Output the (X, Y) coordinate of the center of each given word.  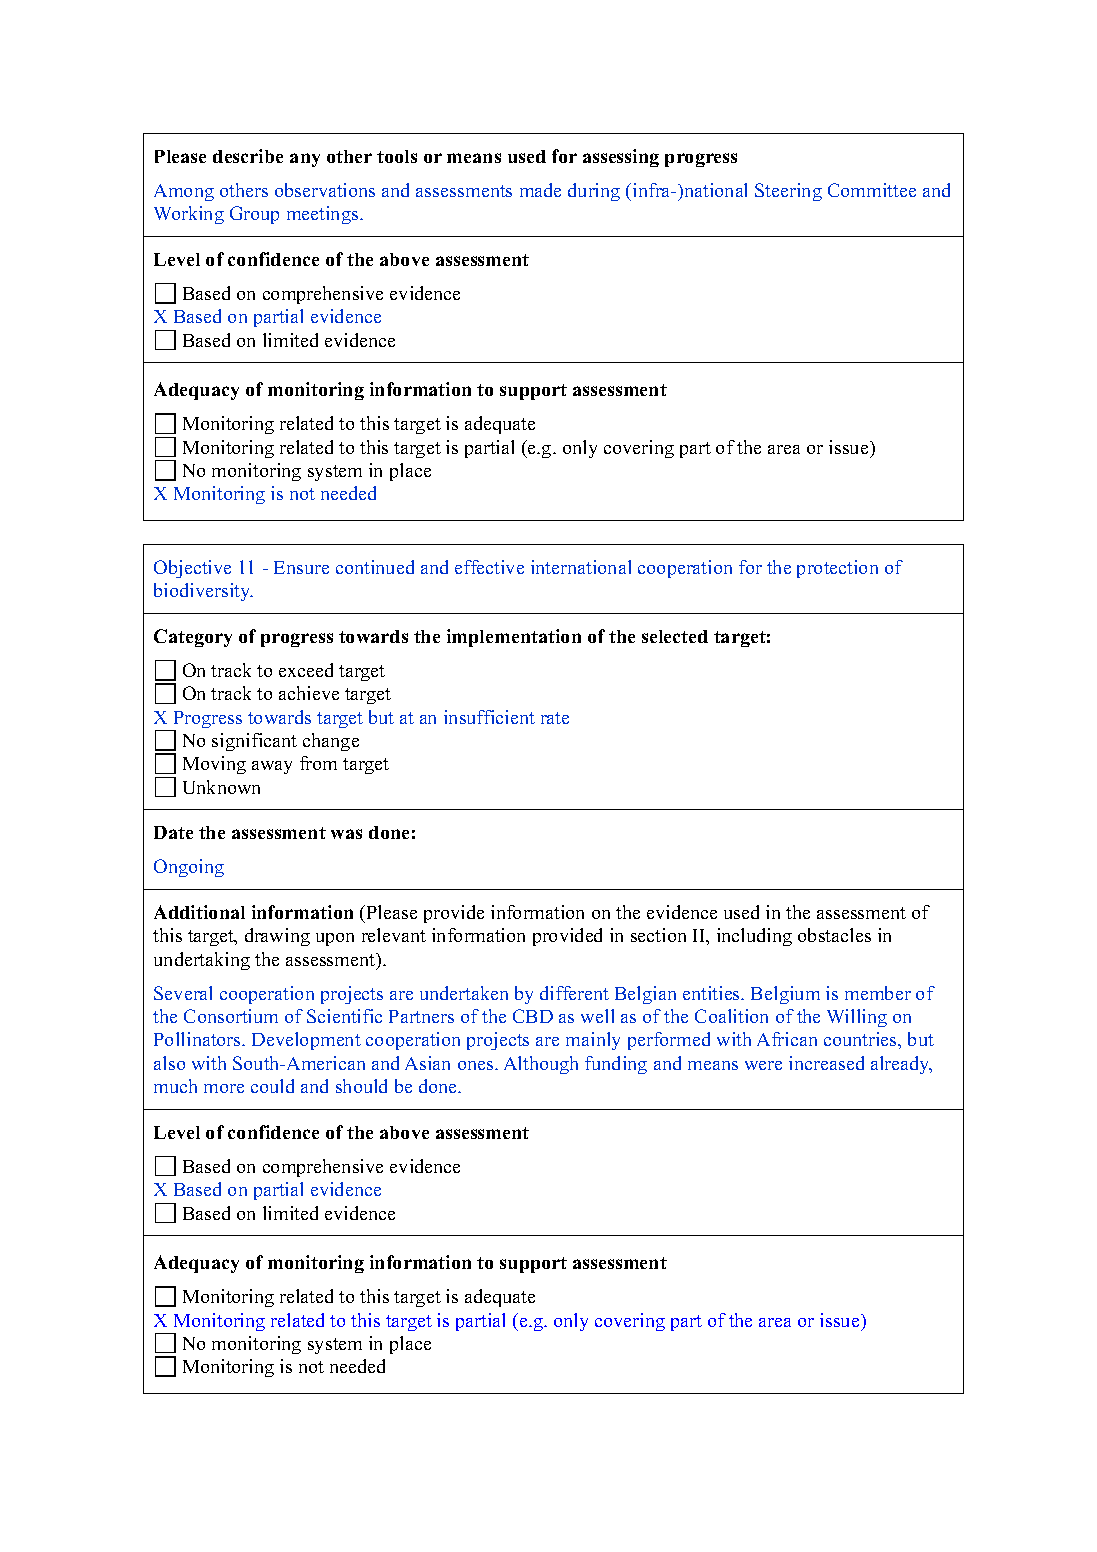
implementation (514, 638)
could (272, 1086)
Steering (788, 192)
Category (193, 638)
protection (837, 569)
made (540, 190)
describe (248, 156)
